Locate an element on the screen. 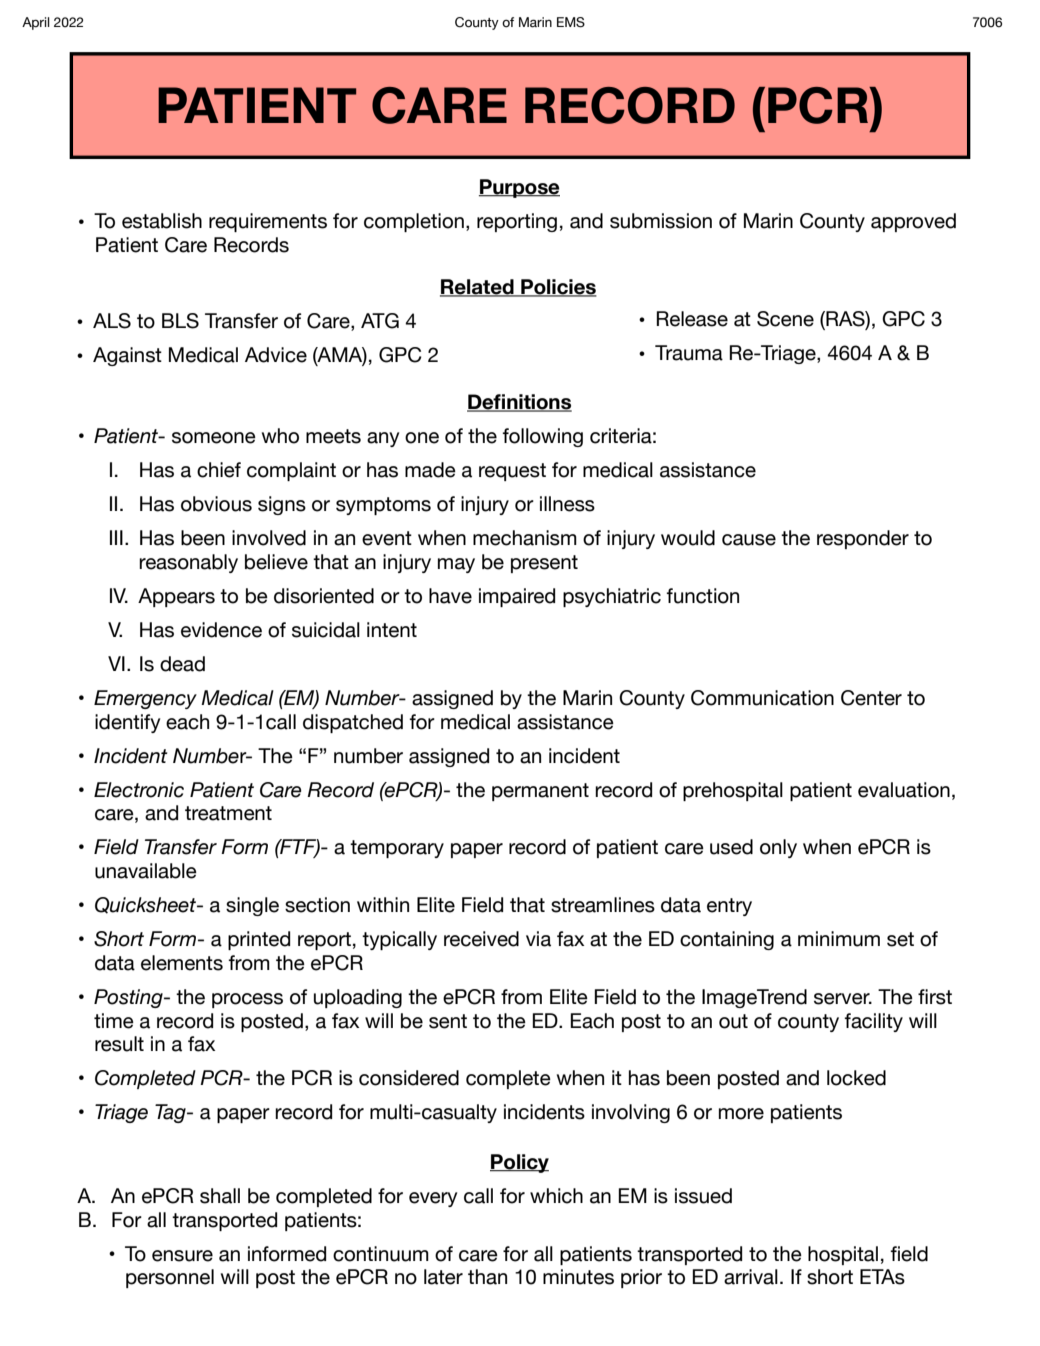 This screenshot has height=1346, width=1040. received is located at coordinates (481, 939).
